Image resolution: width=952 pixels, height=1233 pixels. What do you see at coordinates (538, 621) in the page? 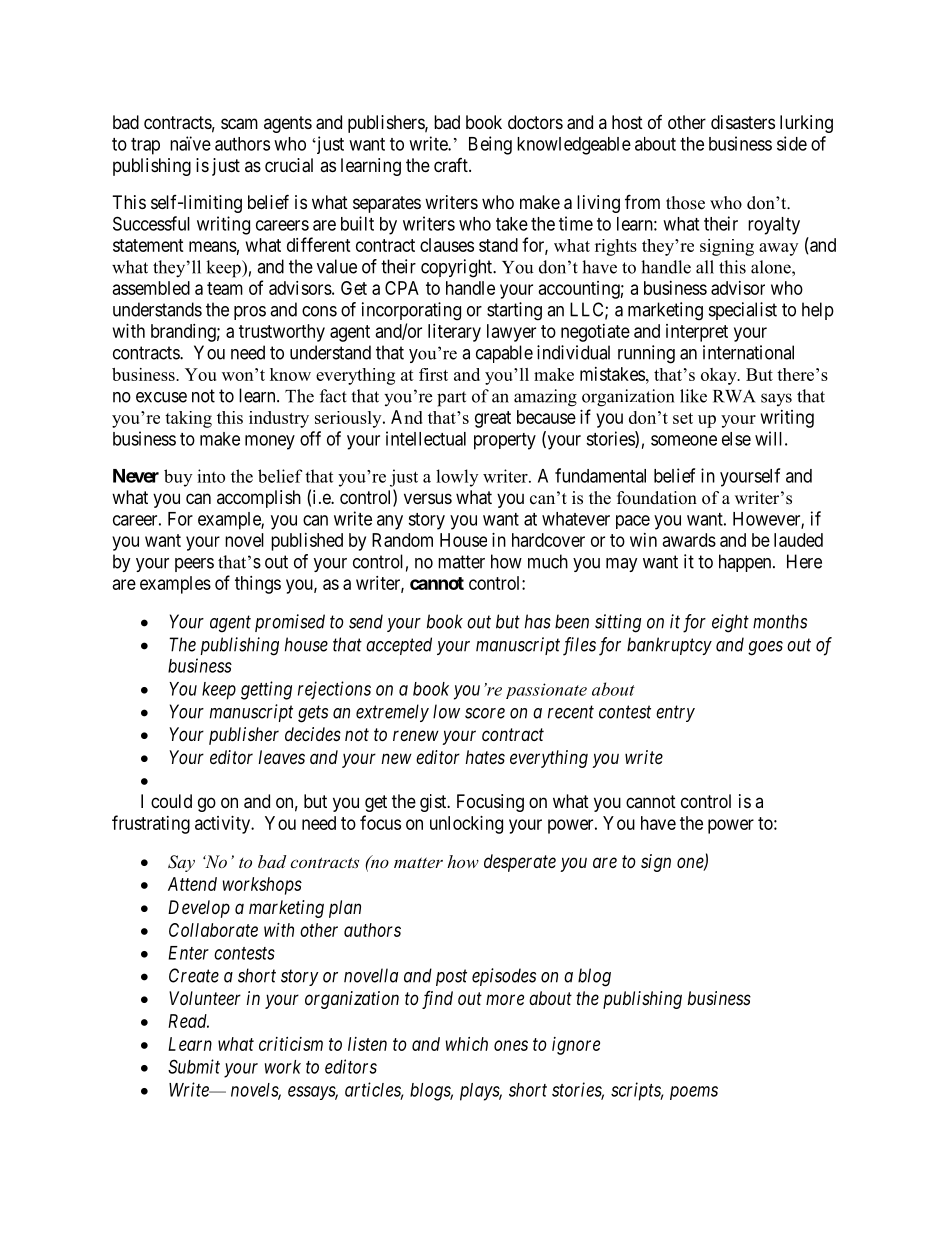
I see `has` at bounding box center [538, 621].
